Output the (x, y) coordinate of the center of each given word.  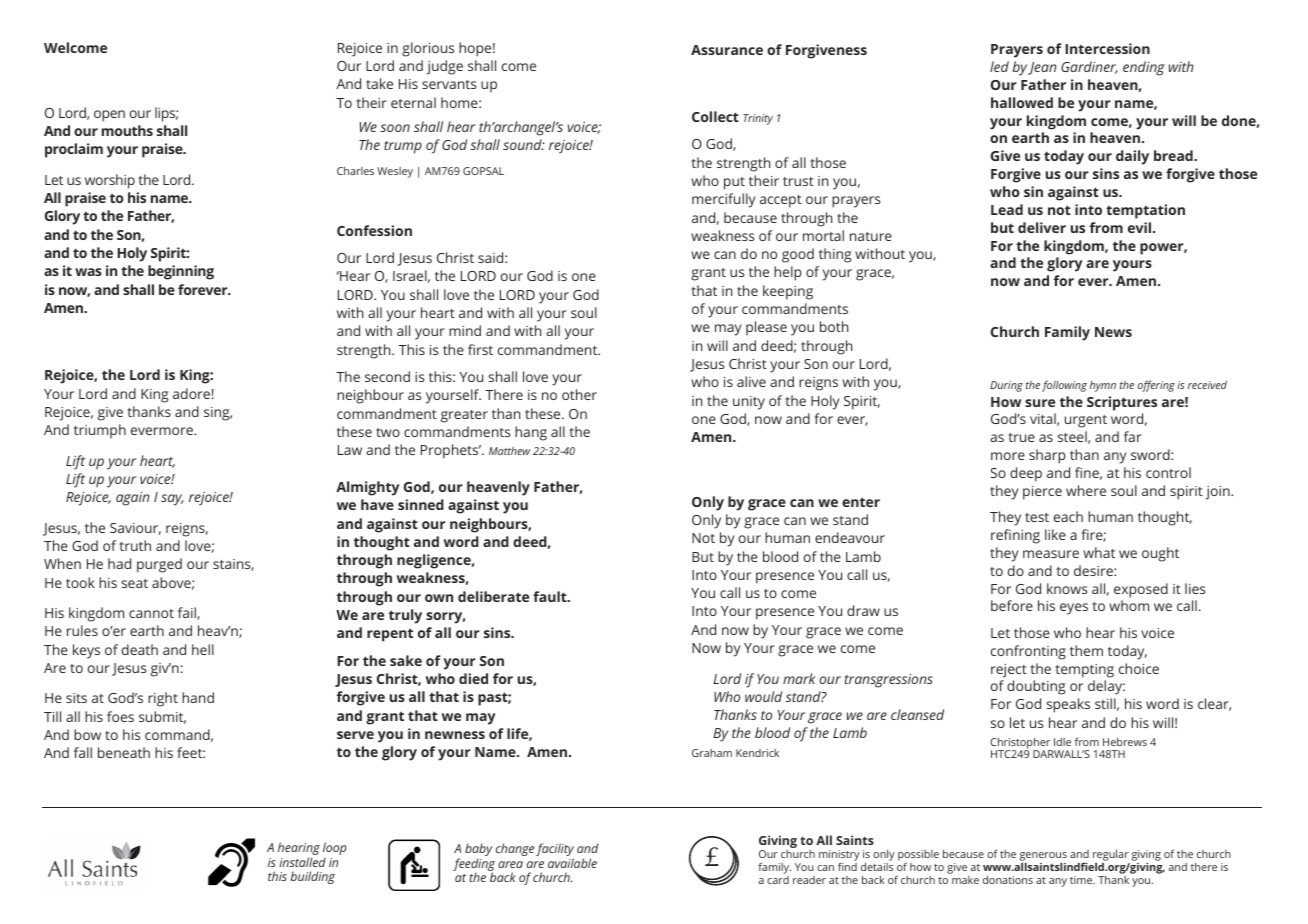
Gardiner (1089, 67)
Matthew (509, 451)
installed (302, 862)
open (109, 116)
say (172, 500)
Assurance (727, 50)
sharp (1047, 456)
